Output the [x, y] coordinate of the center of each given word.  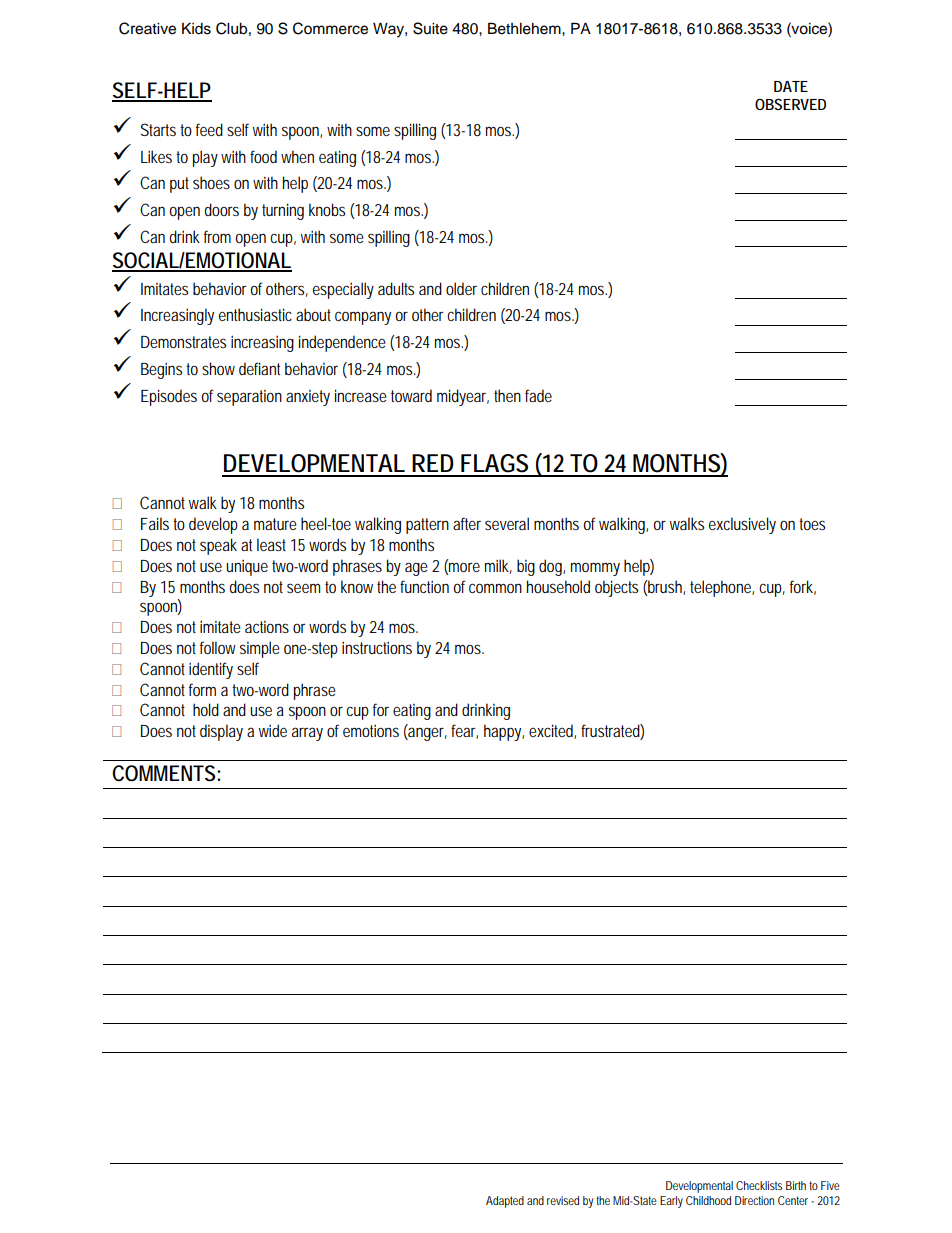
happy [504, 732]
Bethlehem [525, 28]
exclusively [742, 525]
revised [563, 1200]
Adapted [505, 1202]
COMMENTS [165, 773]
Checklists [759, 1185]
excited [552, 731]
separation [249, 398]
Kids [196, 29]
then [507, 395]
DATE [791, 86]
